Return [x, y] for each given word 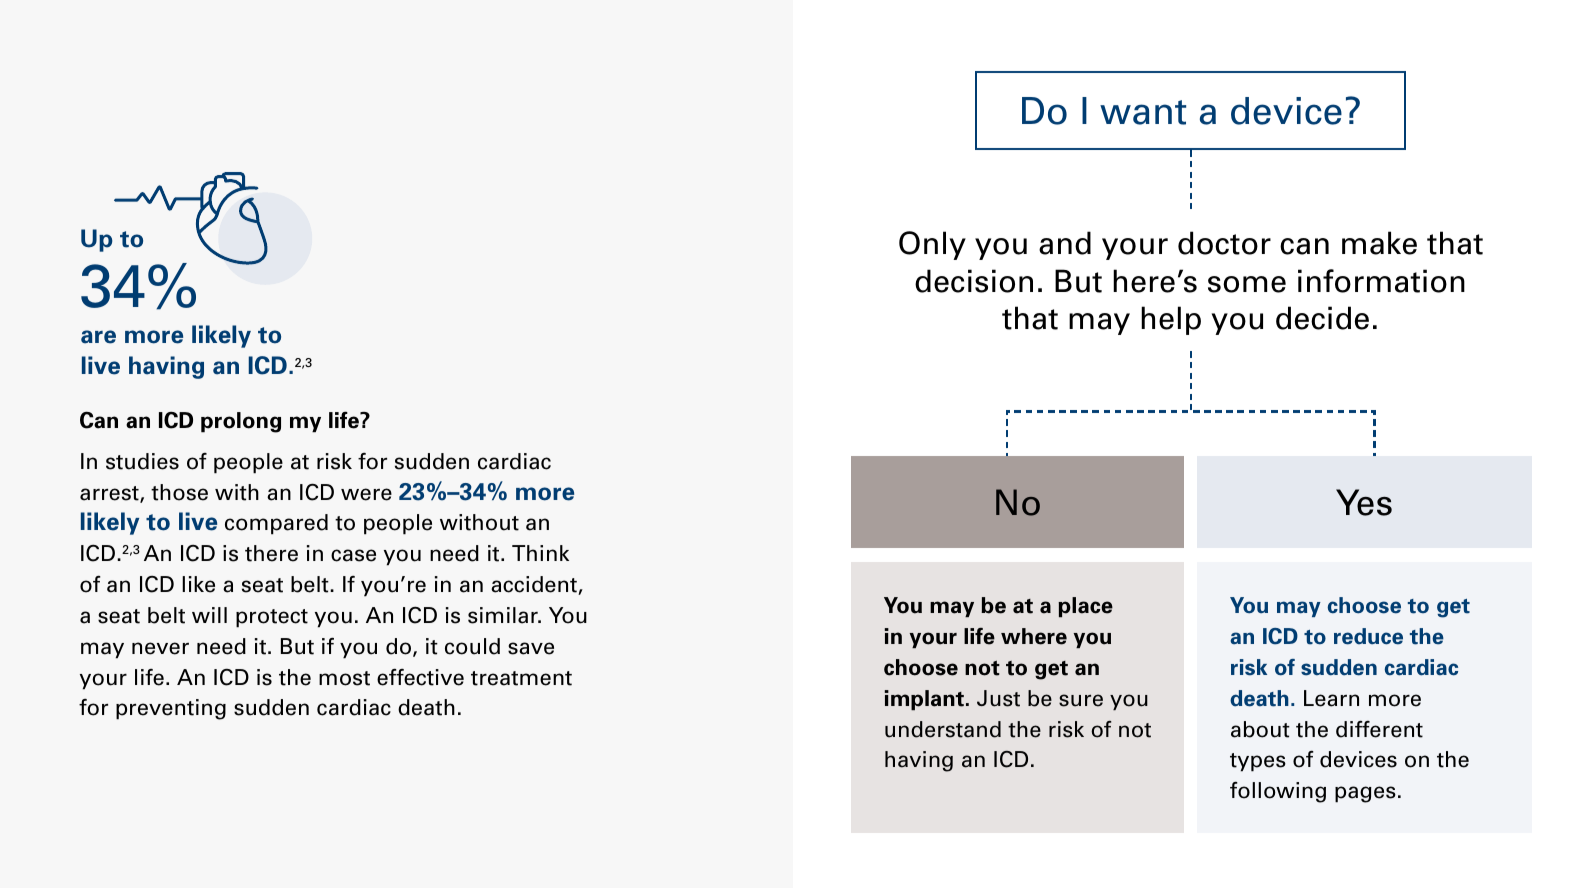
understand [943, 729]
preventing [171, 709]
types [1258, 762]
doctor [1224, 243]
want [1143, 112]
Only [932, 245]
